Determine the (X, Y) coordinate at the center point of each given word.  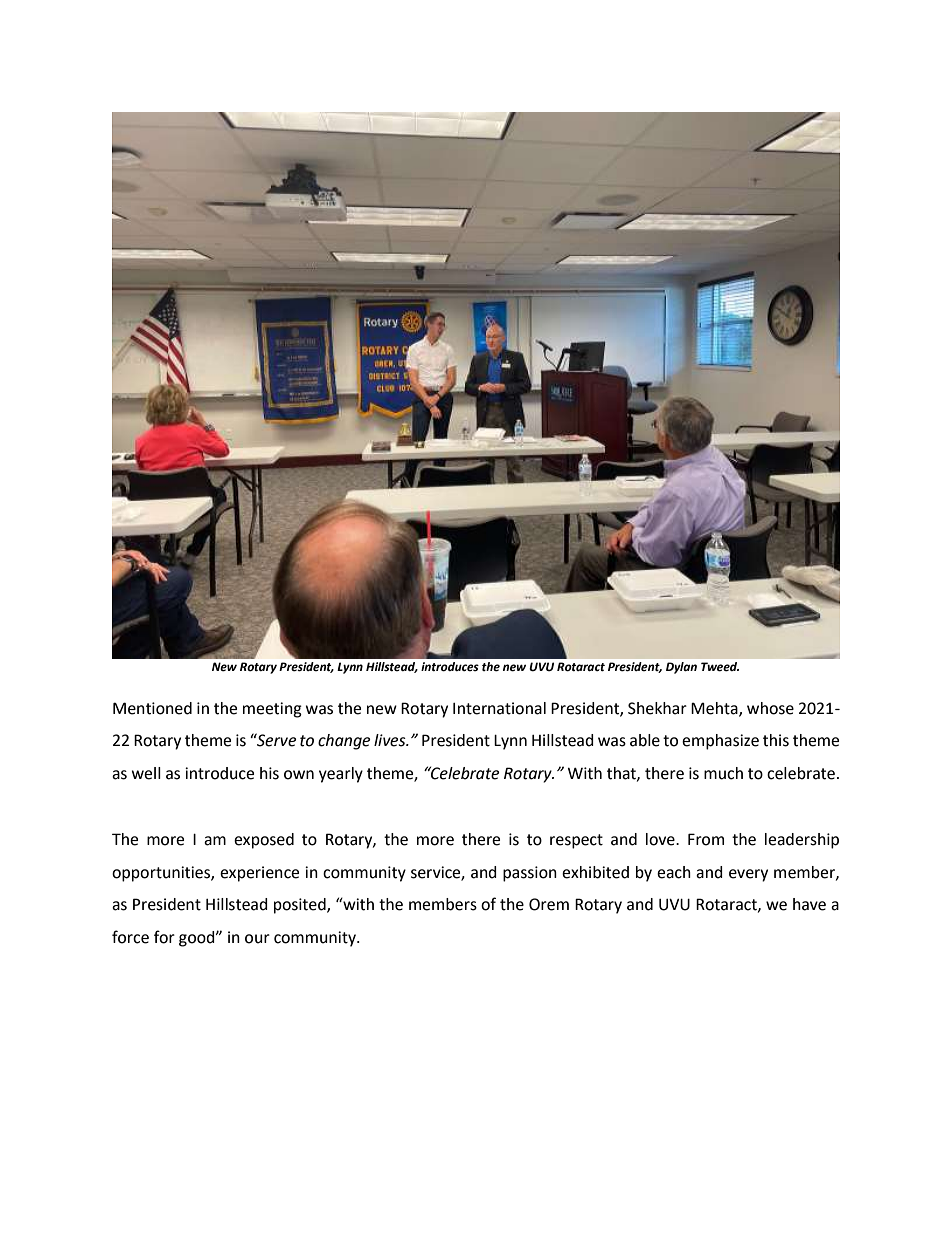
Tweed (720, 667)
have (809, 904)
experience (259, 874)
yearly (341, 775)
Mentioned (152, 708)
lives (391, 740)
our (257, 939)
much (723, 773)
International (499, 708)
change (344, 742)
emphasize (720, 742)
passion (530, 874)
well (146, 773)
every (748, 875)
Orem (549, 904)
